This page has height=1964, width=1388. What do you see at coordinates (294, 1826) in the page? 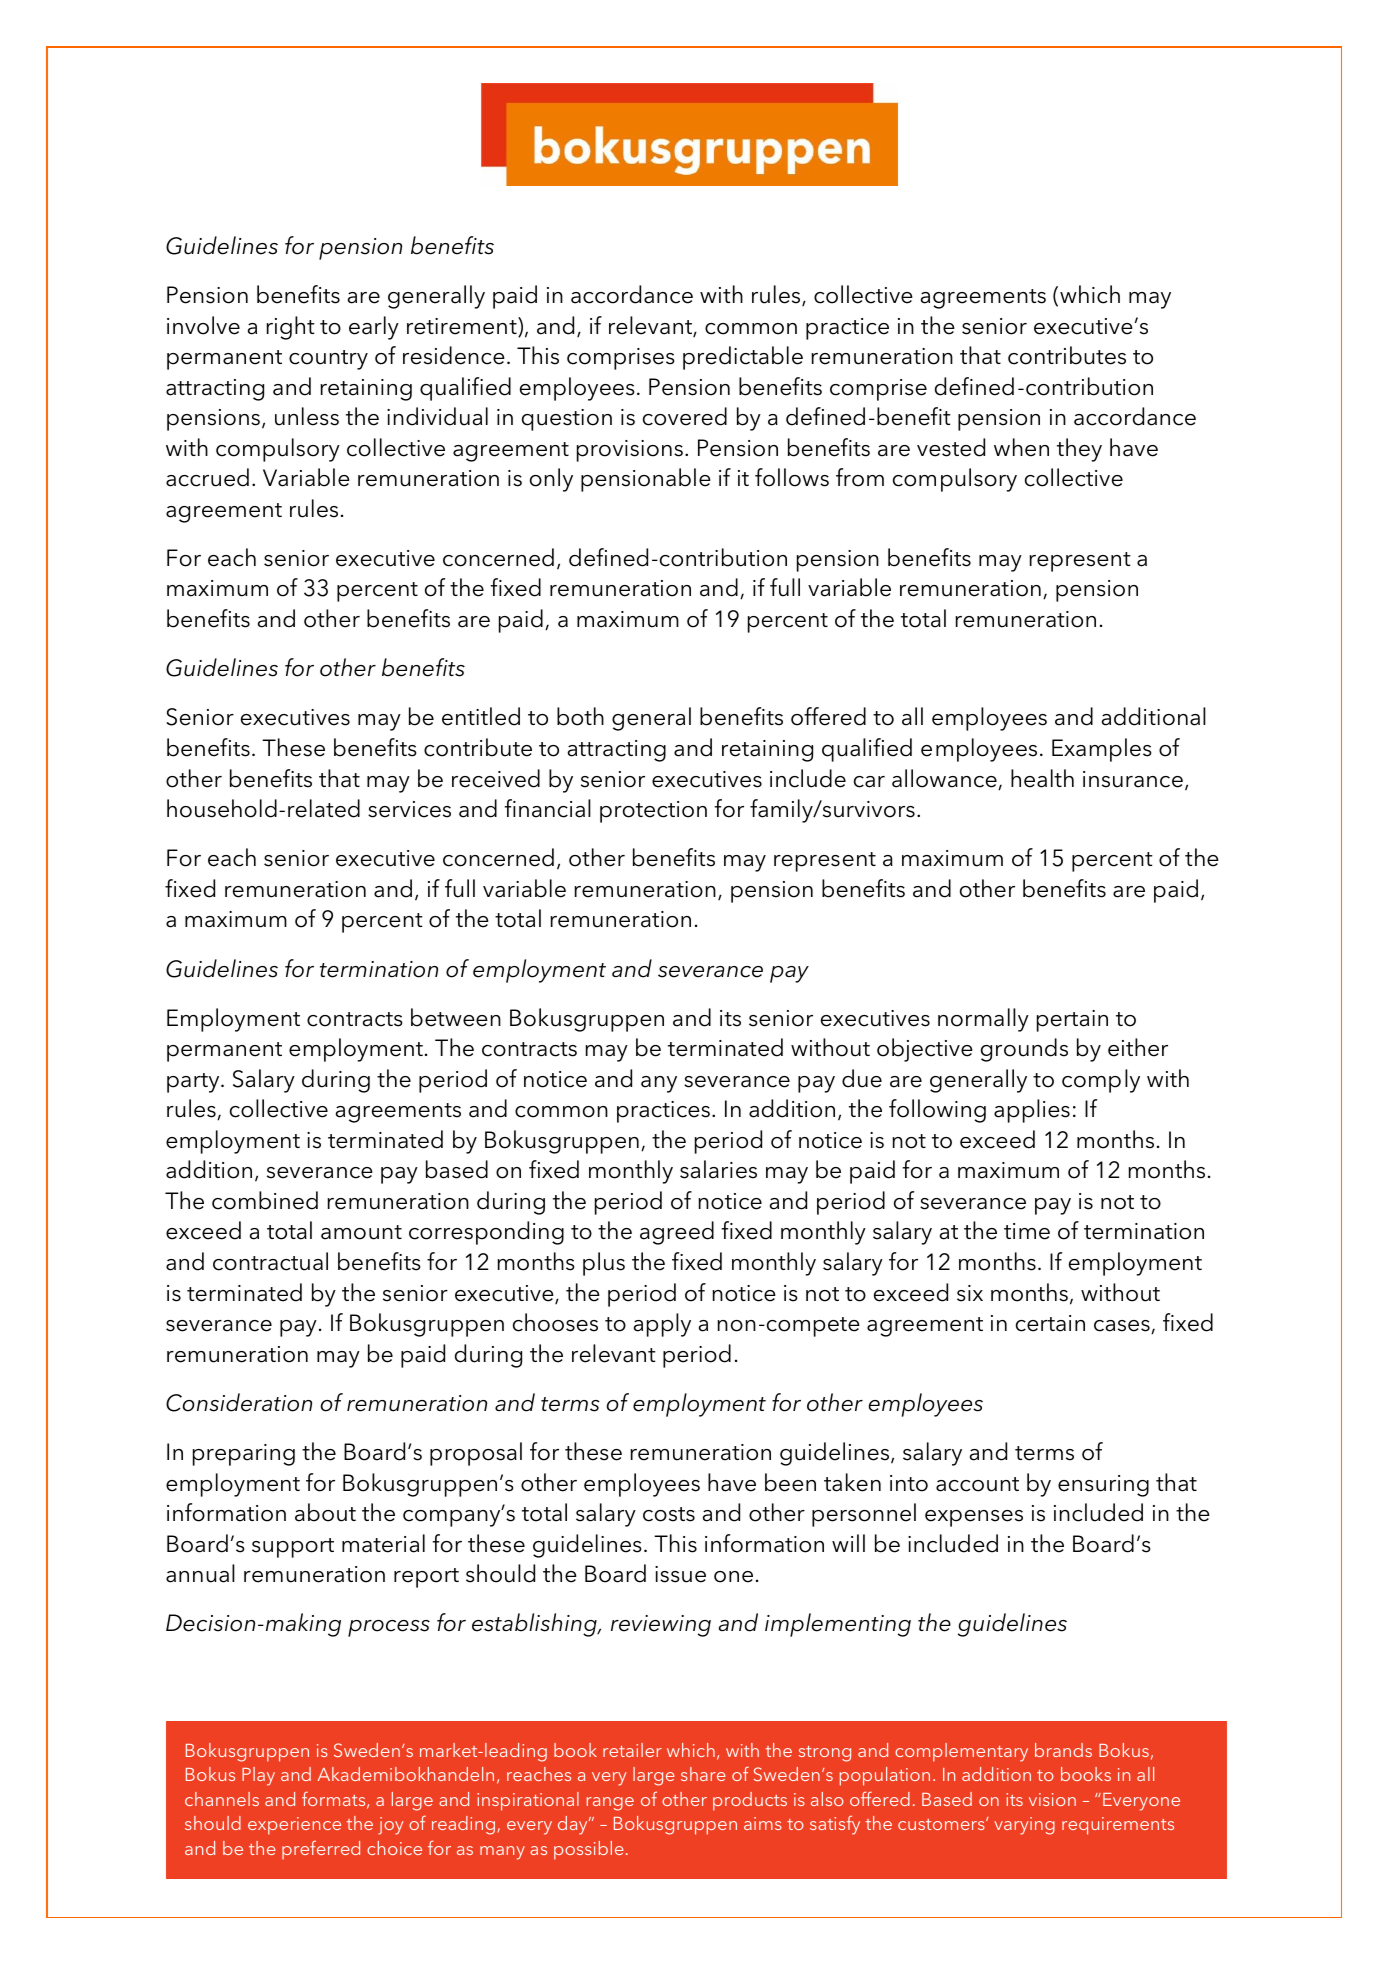
I see `experience` at bounding box center [294, 1826].
